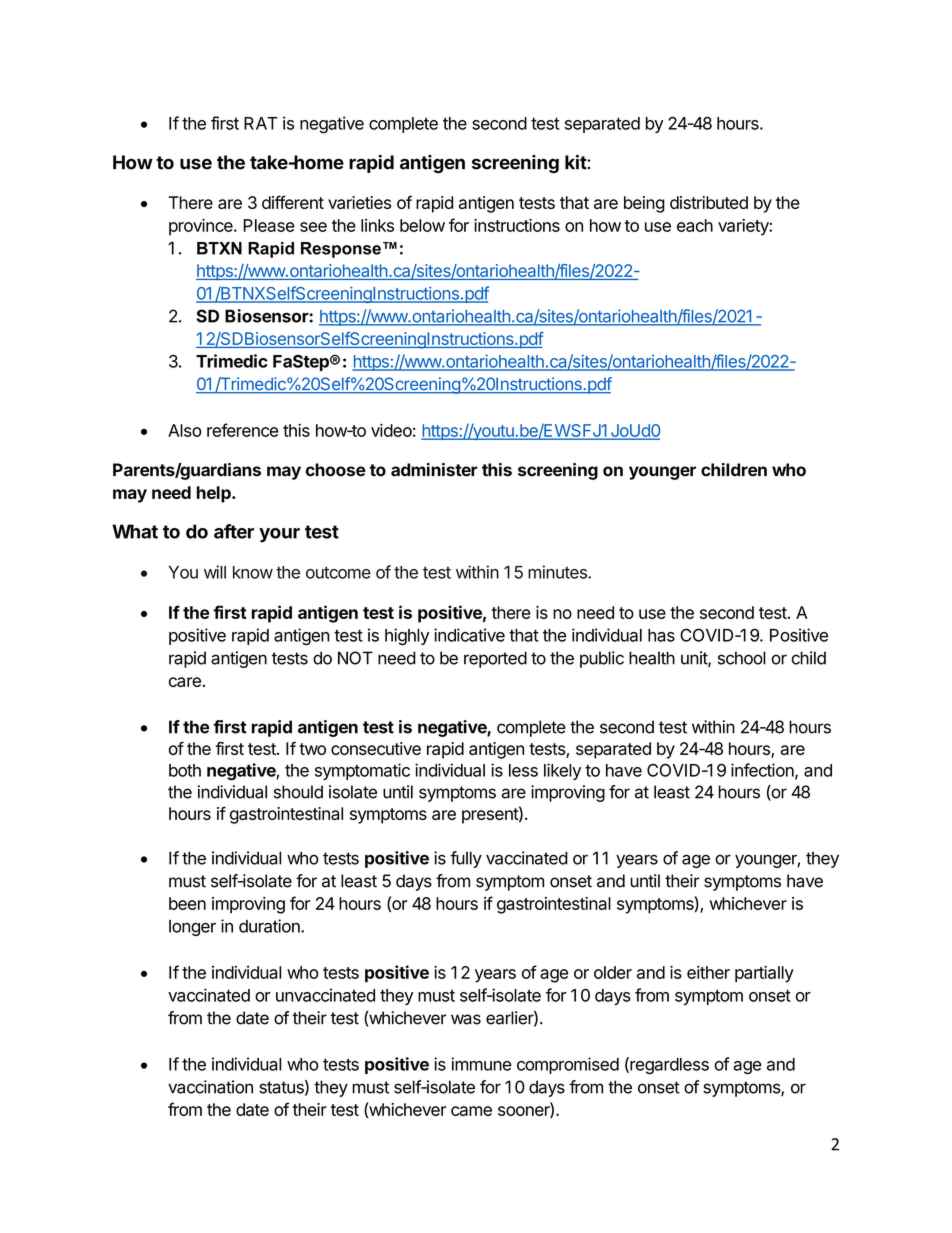 The width and height of the screenshot is (952, 1233). Describe the element at coordinates (661, 635) in the screenshot. I see `has` at that location.
